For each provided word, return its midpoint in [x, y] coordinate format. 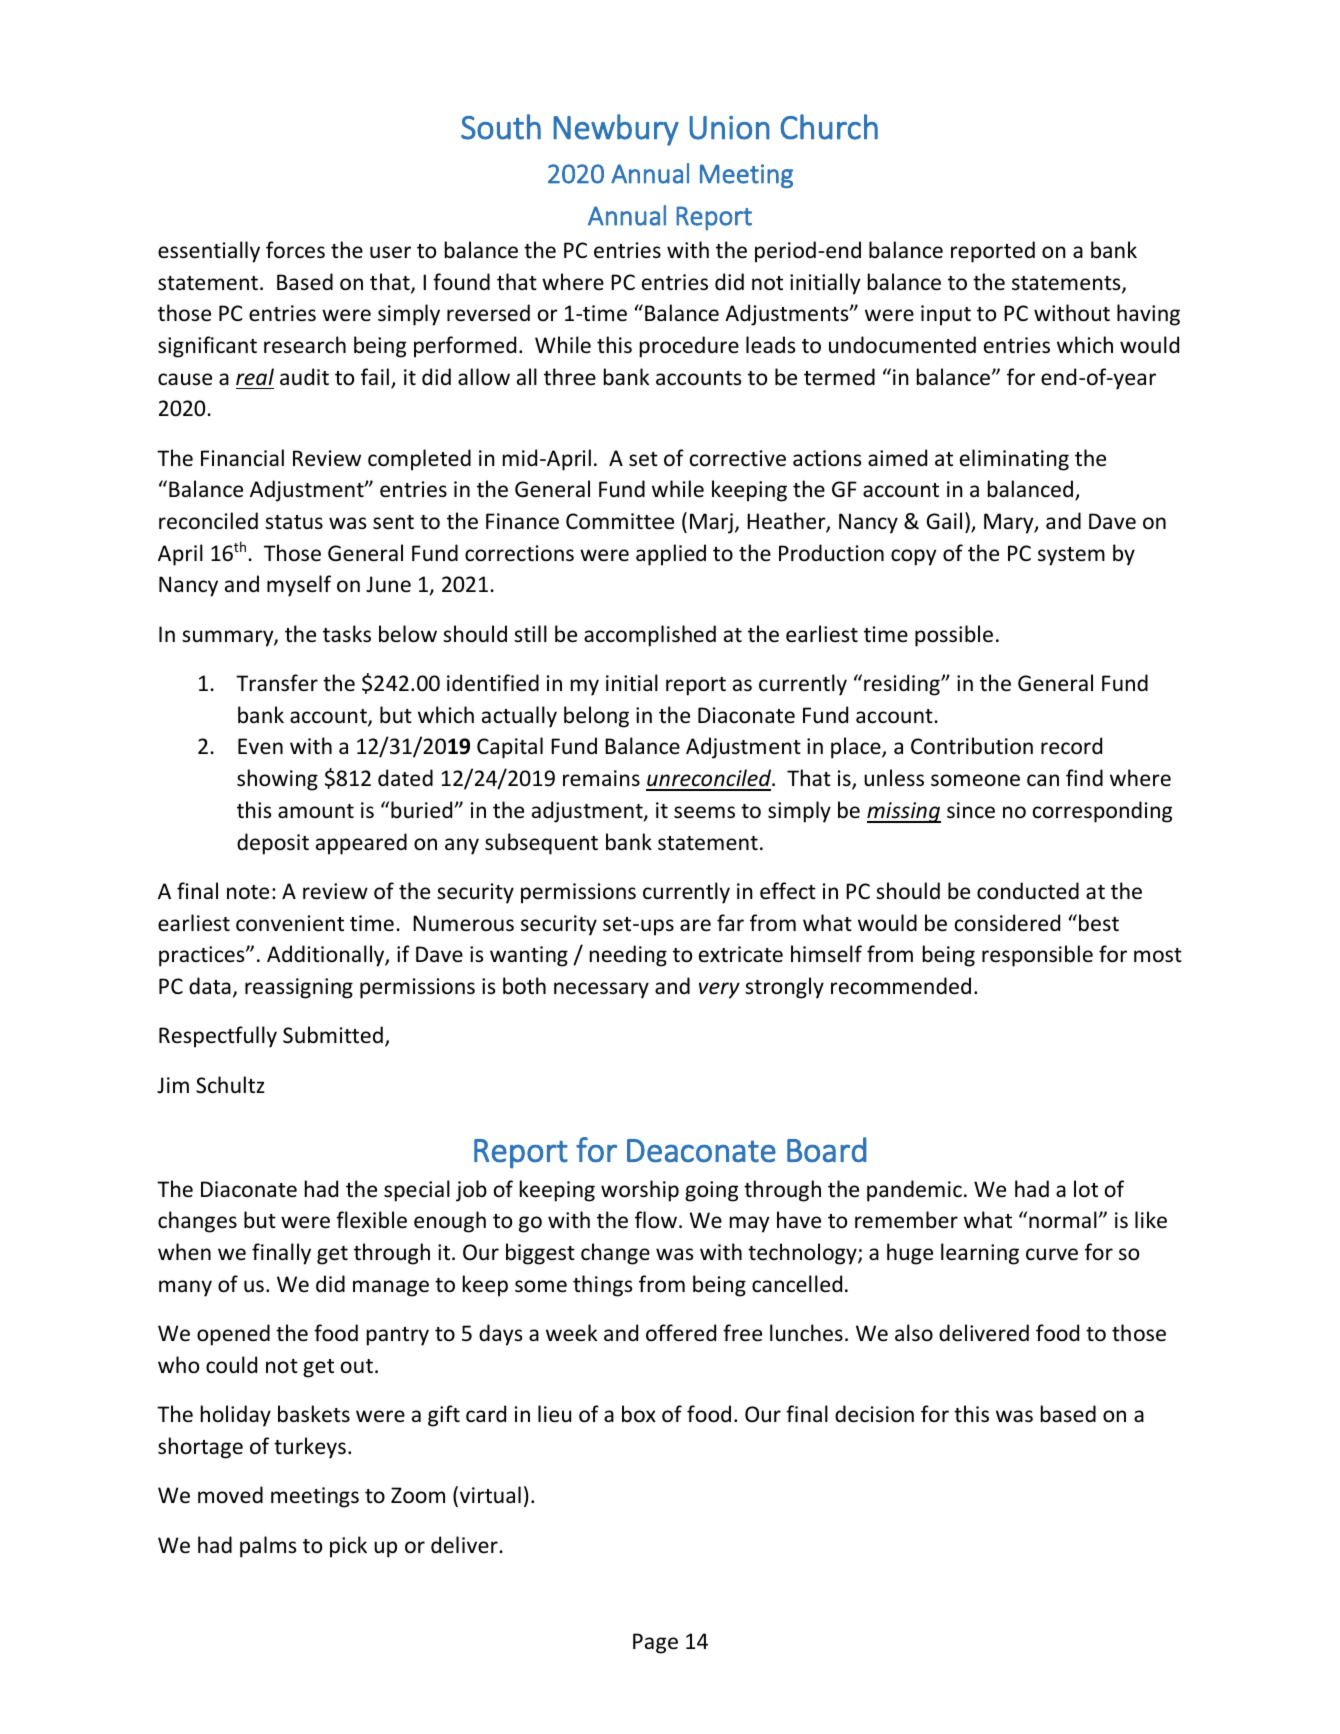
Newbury [616, 130]
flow [656, 1220]
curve [1052, 1254]
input [946, 315]
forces [295, 250]
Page [655, 1643]
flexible [371, 1220]
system [1071, 556]
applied [671, 555]
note [248, 892]
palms [268, 1547]
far [730, 922]
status [294, 522]
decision [874, 1414]
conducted [1028, 891]
